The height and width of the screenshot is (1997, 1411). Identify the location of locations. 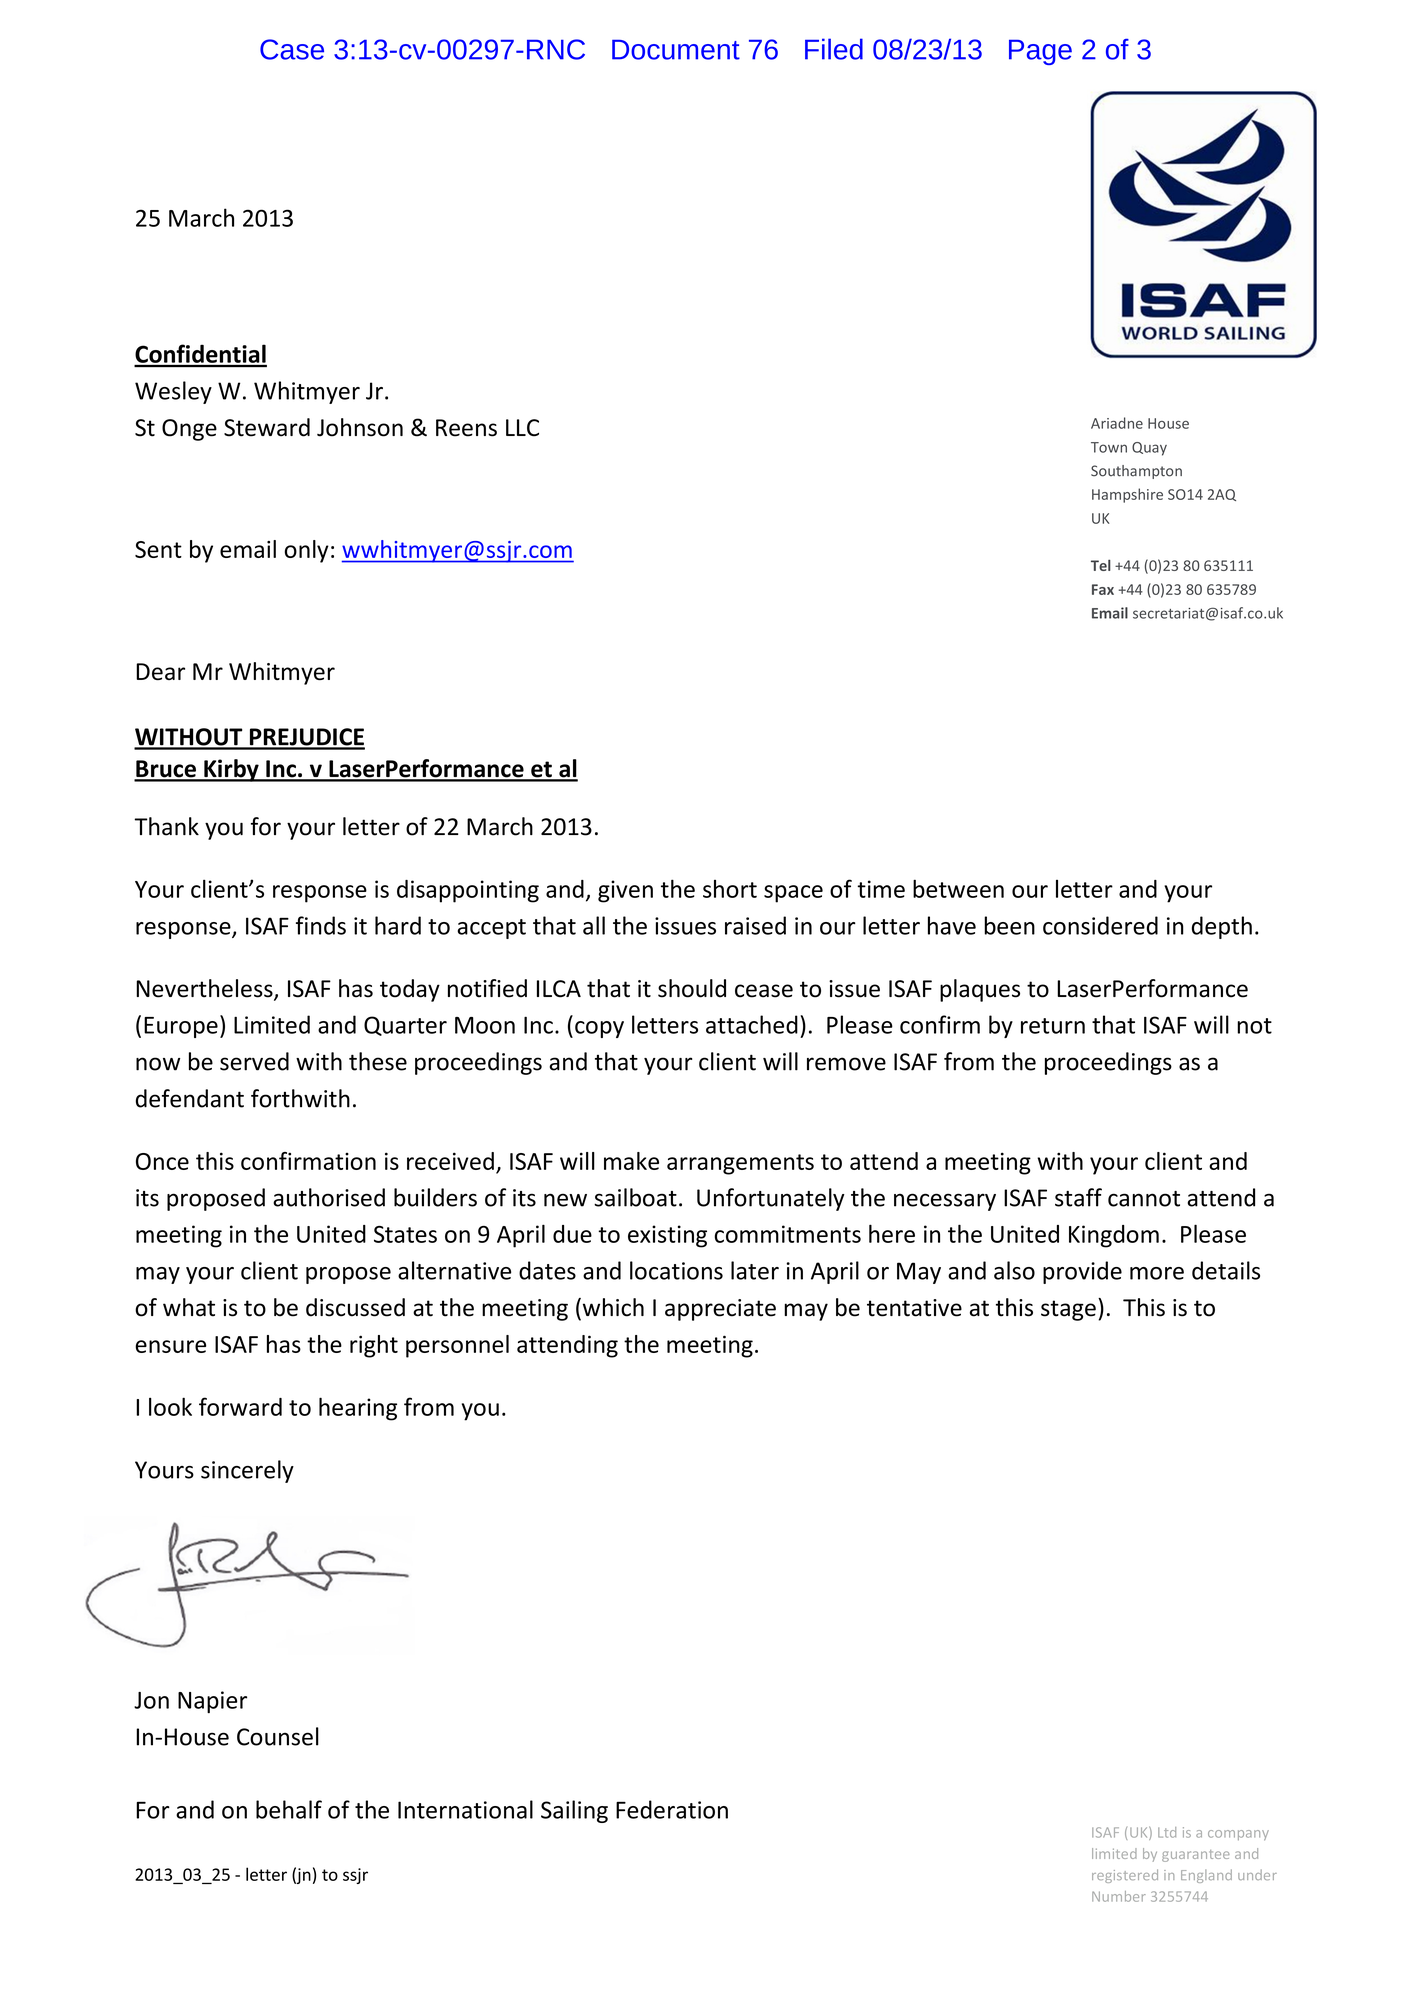
(676, 1270).
